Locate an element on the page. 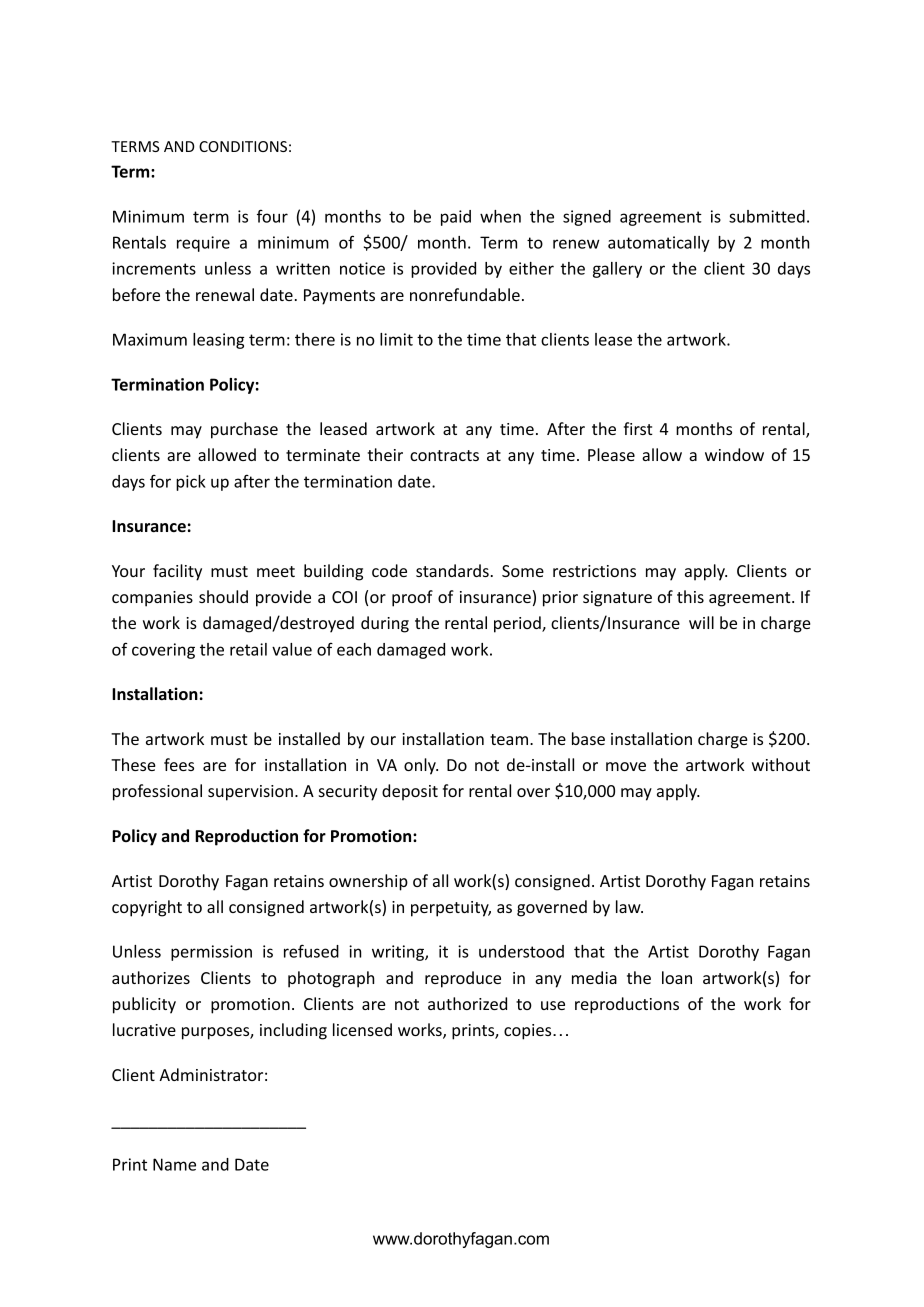  facility is located at coordinates (177, 572).
